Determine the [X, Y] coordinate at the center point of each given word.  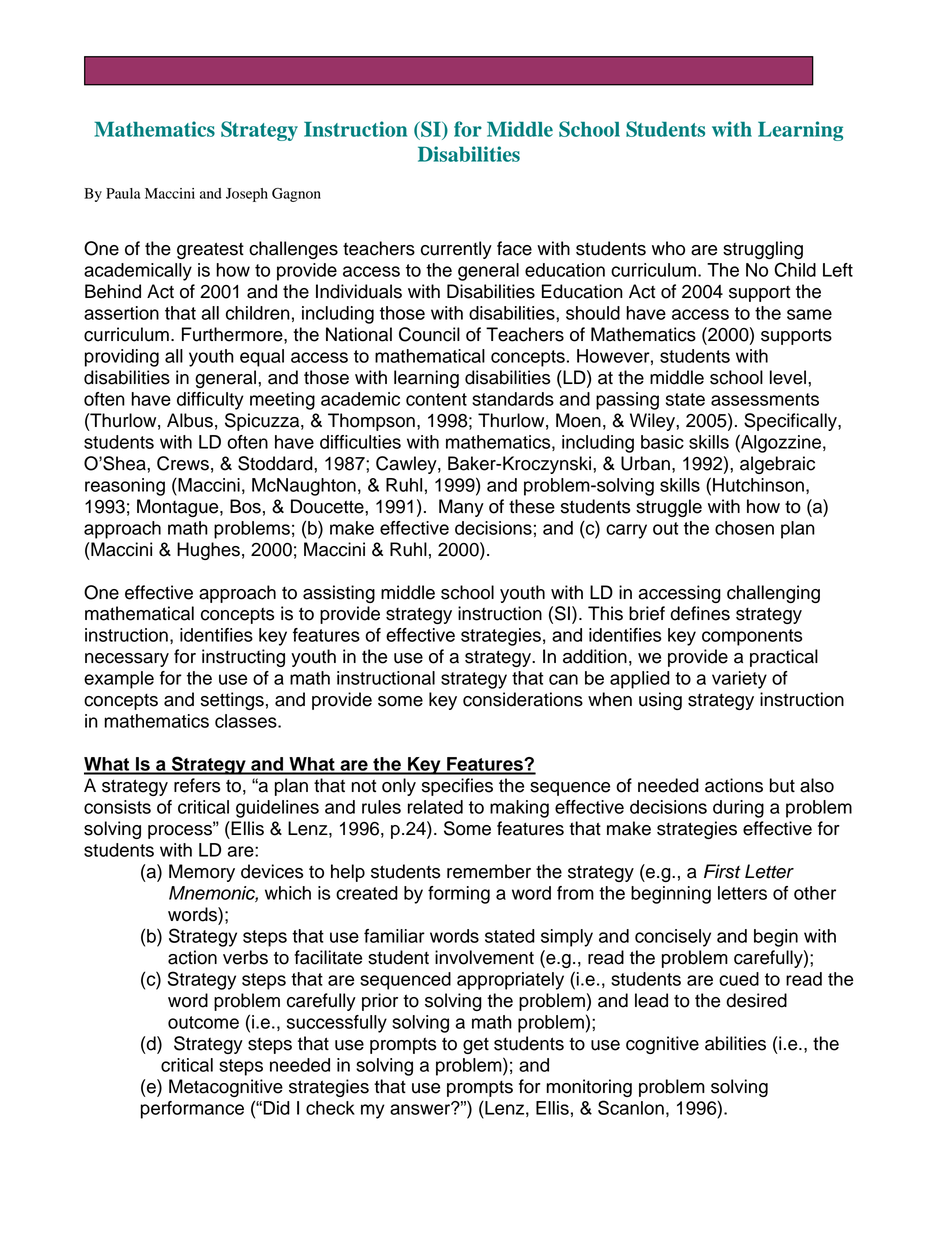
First [722, 871]
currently [456, 250]
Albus [190, 420]
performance [192, 1110]
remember [489, 871]
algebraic [777, 465]
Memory [202, 873]
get [476, 1045]
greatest [210, 250]
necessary [127, 660]
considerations [523, 699]
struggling [763, 250]
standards [513, 399]
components [752, 637]
